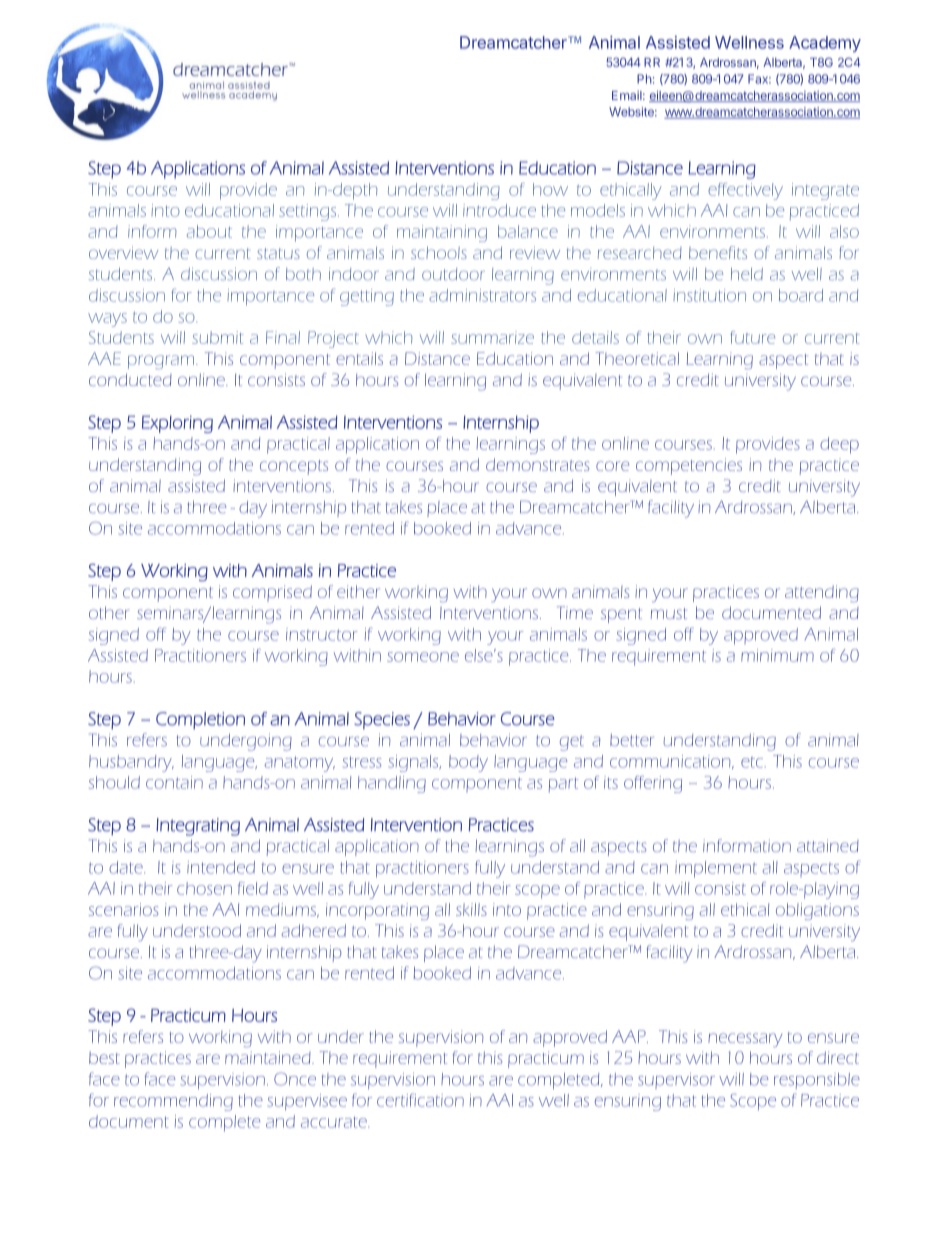  What do you see at coordinates (752, 762) in the screenshot?
I see `etc` at bounding box center [752, 762].
